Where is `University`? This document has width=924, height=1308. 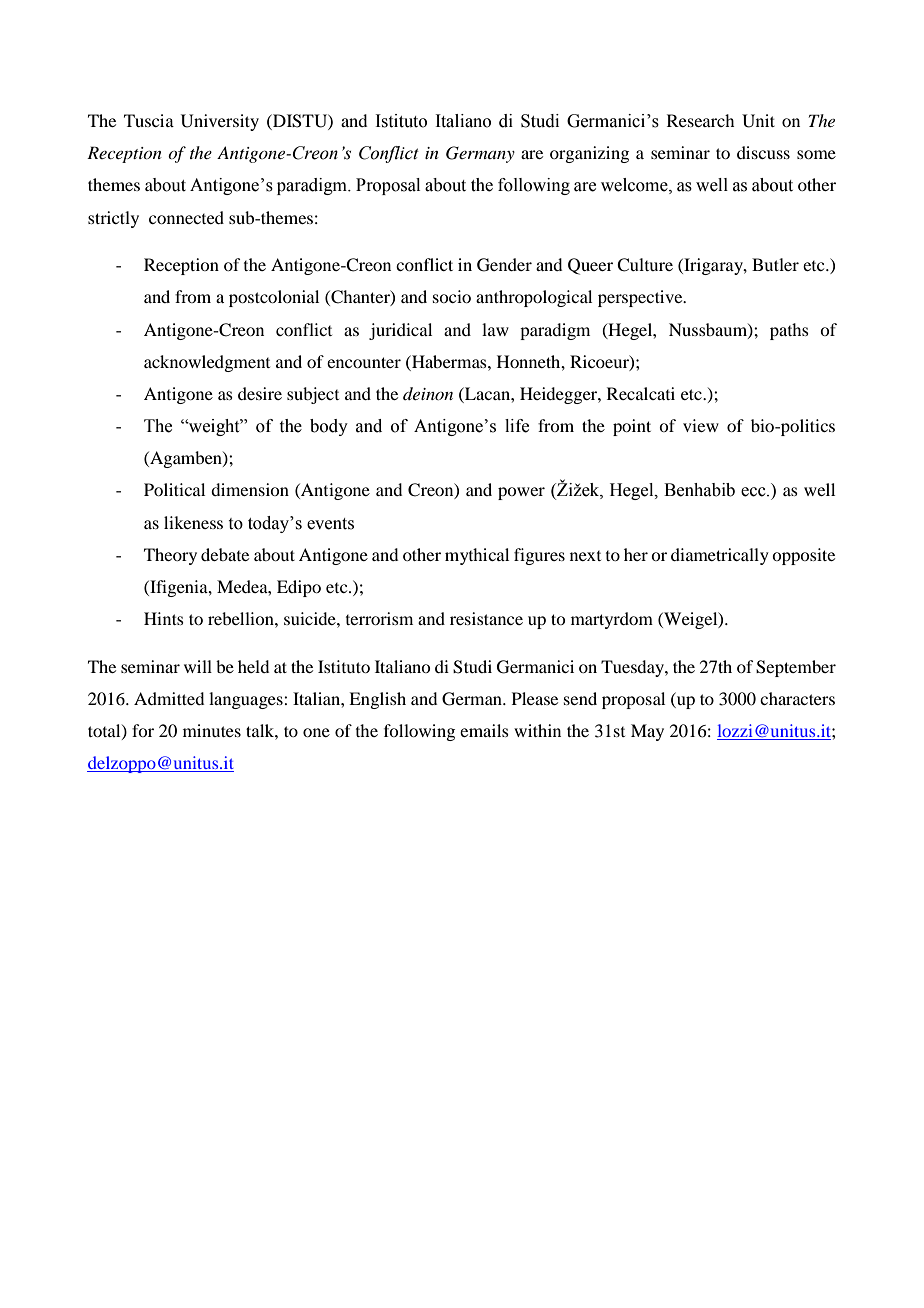
University is located at coordinates (220, 122).
